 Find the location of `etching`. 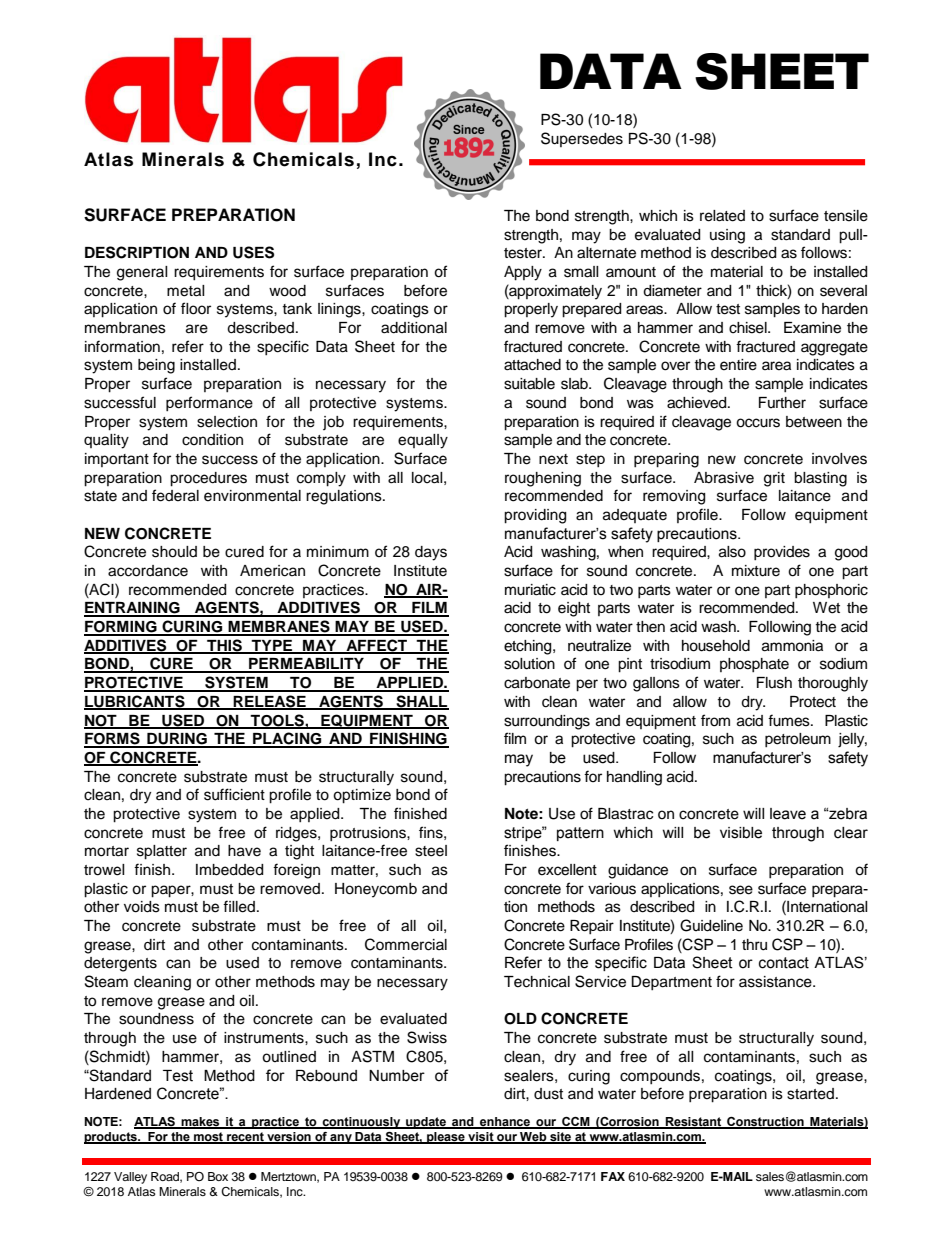

etching is located at coordinates (529, 647).
